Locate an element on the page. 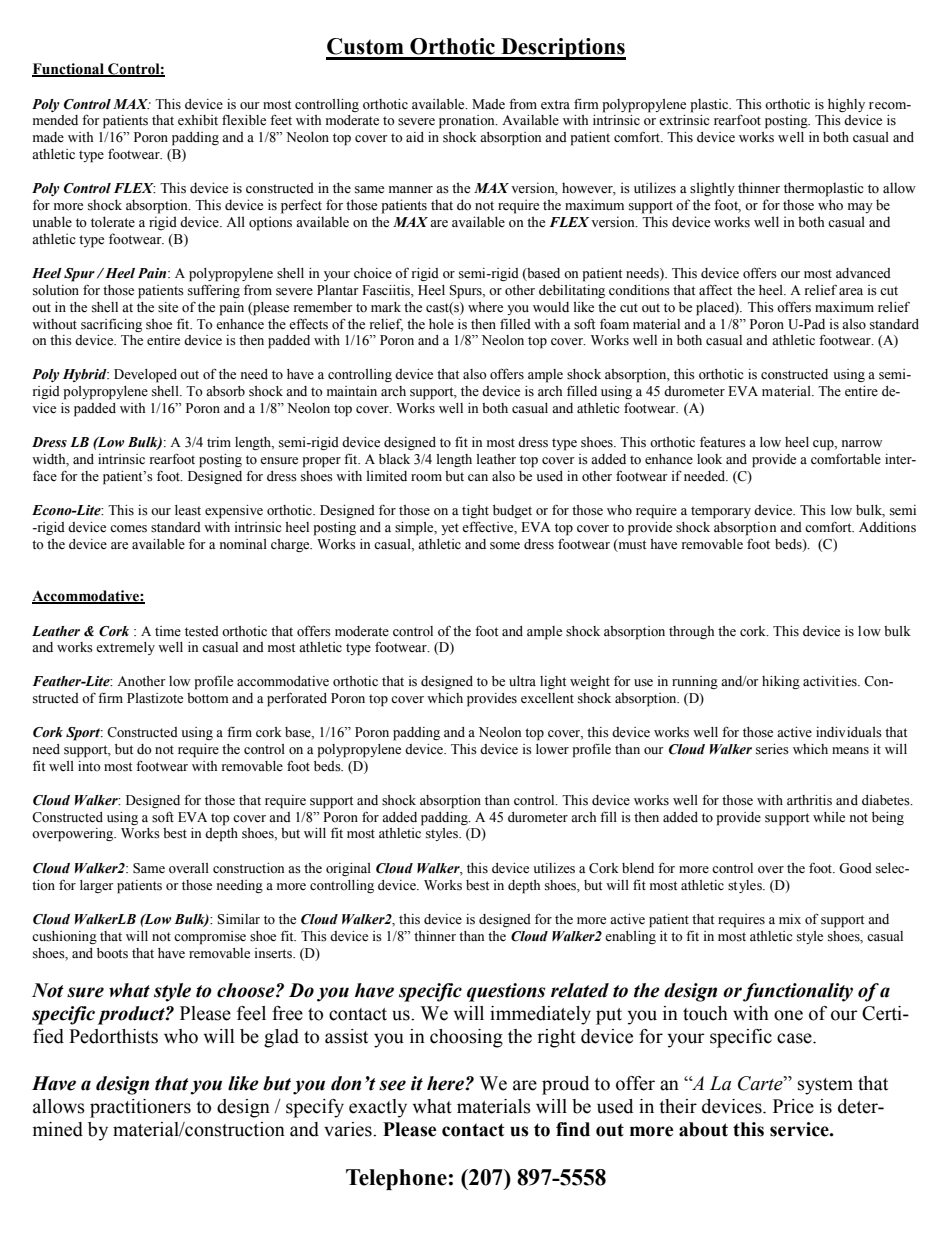  into is located at coordinates (89, 766).
